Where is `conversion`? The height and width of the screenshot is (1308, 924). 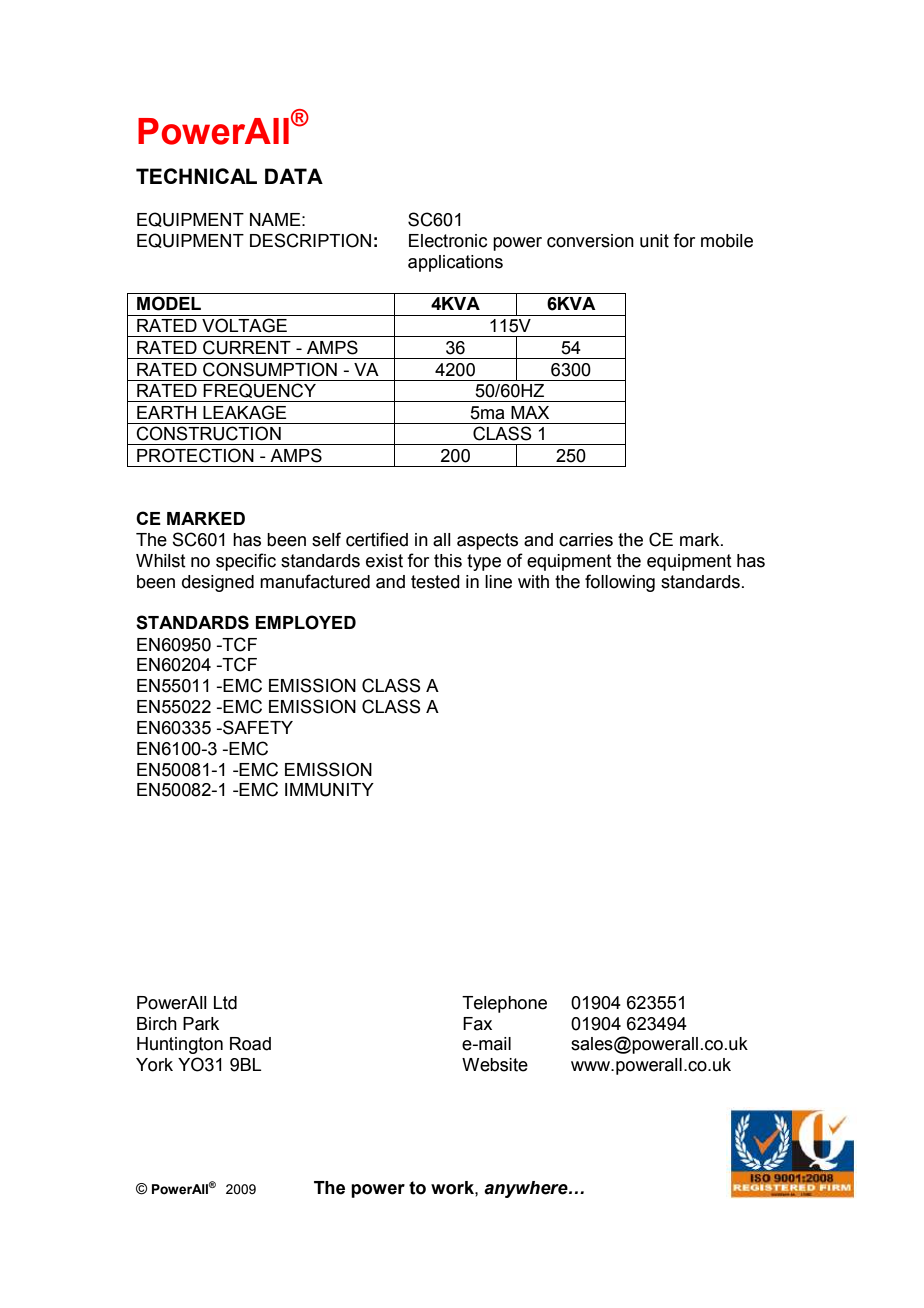
conversion is located at coordinates (590, 241).
